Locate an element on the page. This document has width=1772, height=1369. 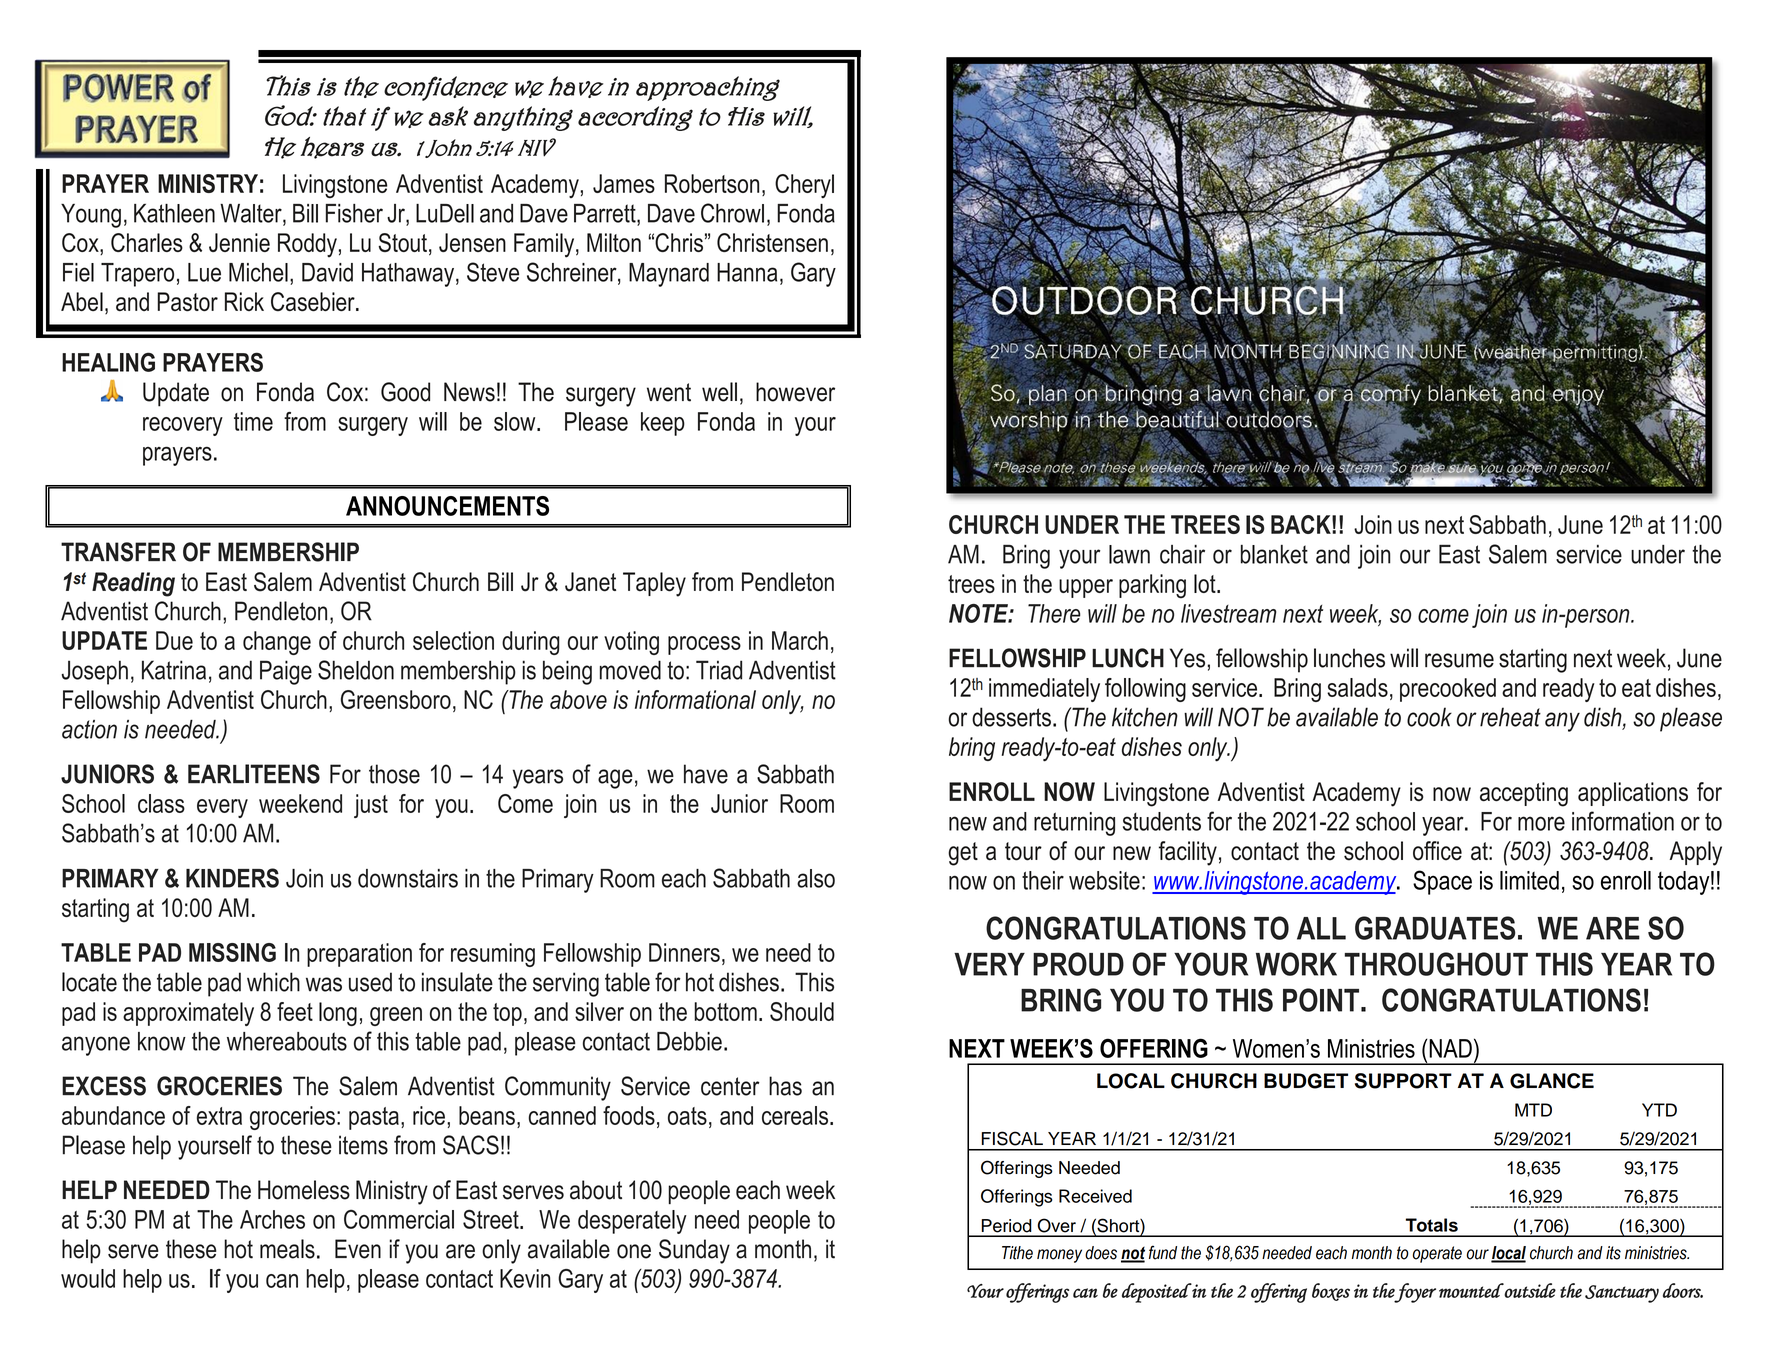
Cheryl is located at coordinates (804, 186).
